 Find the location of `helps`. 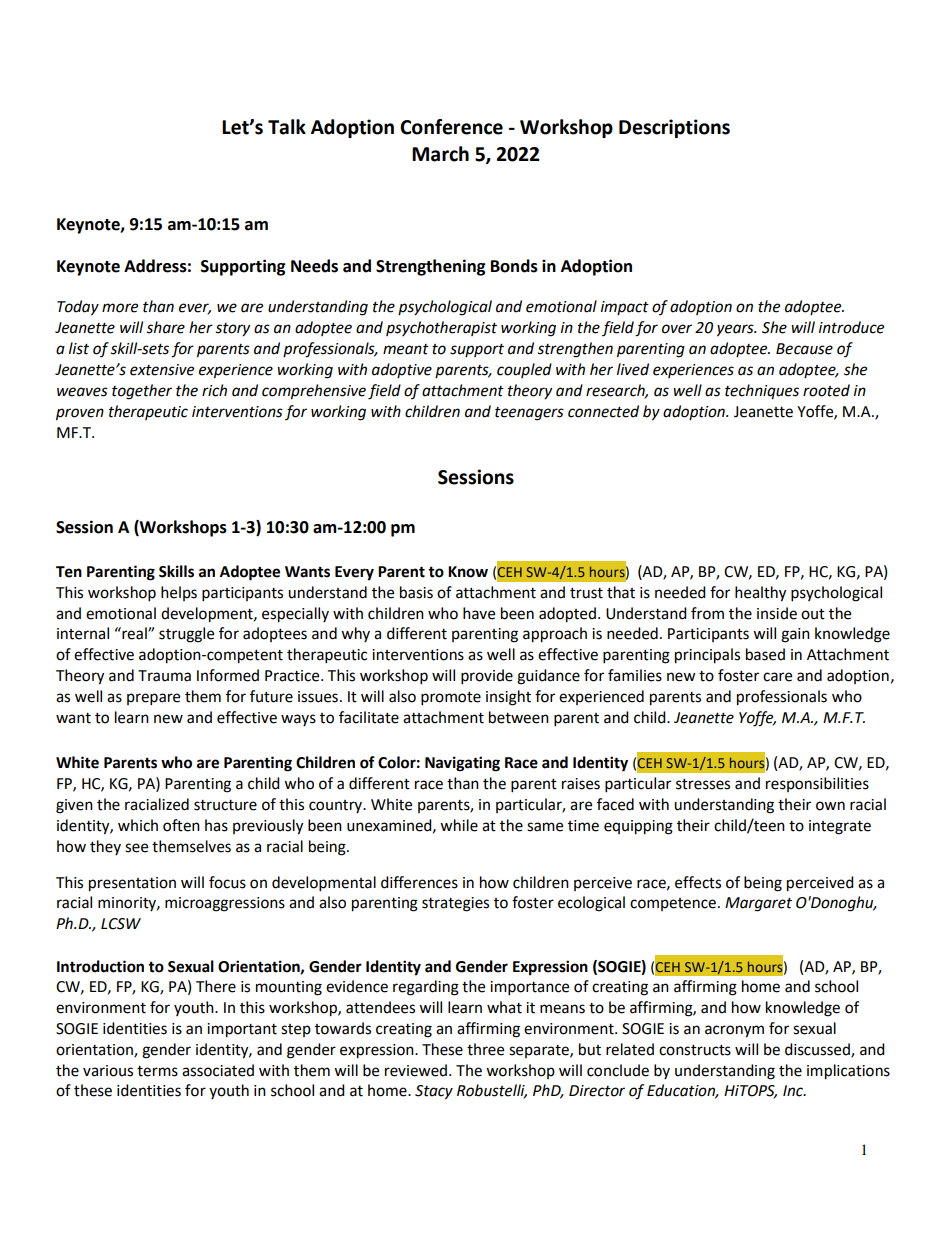

helps is located at coordinates (179, 593).
